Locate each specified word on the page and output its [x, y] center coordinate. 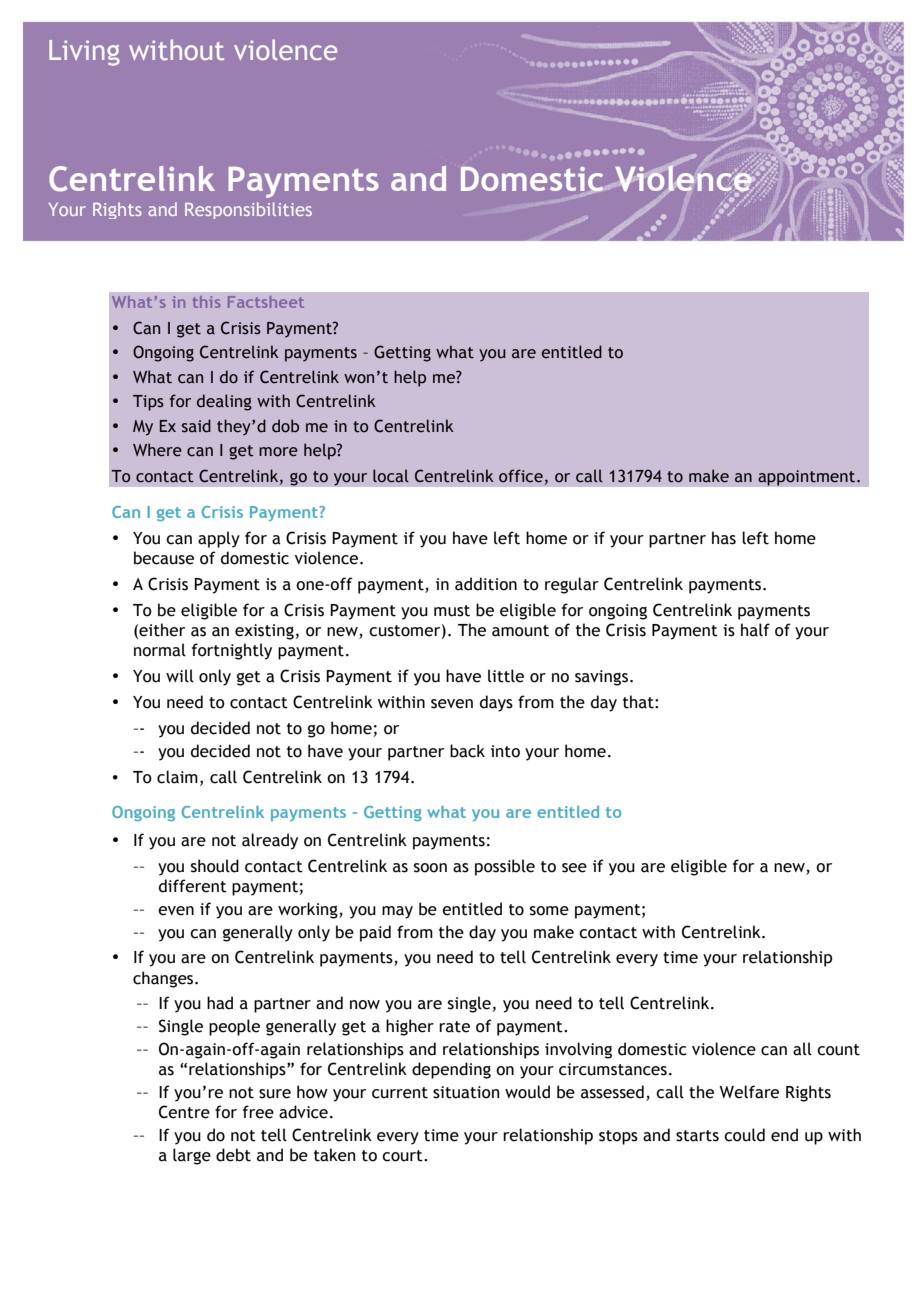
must [452, 611]
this [207, 302]
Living [84, 53]
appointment [808, 478]
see [574, 868]
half [755, 630]
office [521, 476]
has [724, 538]
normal [160, 650]
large [192, 1156]
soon [430, 868]
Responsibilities [248, 210]
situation [466, 1092]
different [193, 886]
